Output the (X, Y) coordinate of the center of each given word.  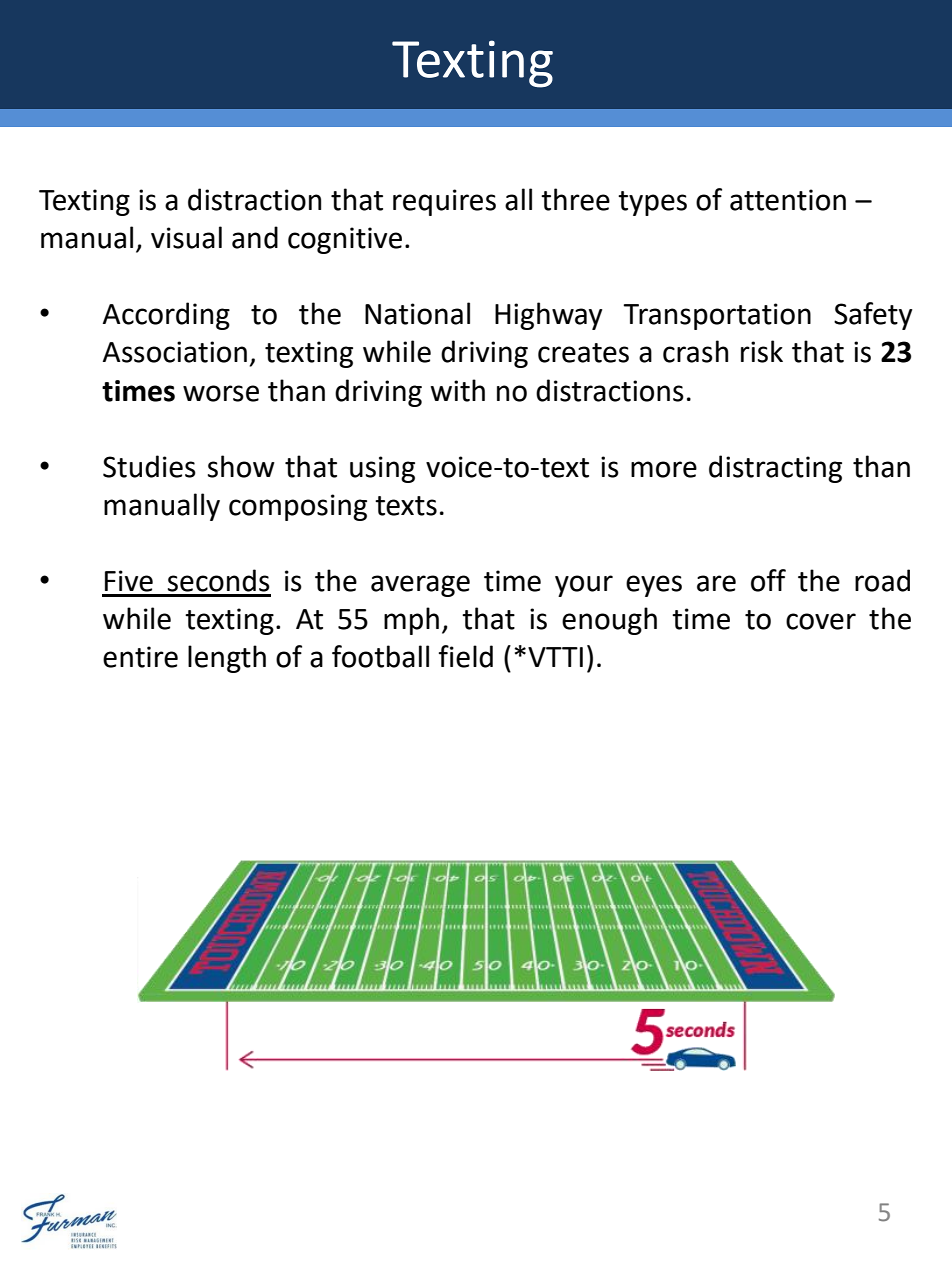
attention (788, 200)
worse (221, 393)
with (457, 390)
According (166, 316)
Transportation (717, 316)
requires (444, 202)
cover (821, 621)
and (255, 237)
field (466, 656)
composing (298, 507)
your (584, 586)
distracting (775, 469)
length (227, 659)
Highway (548, 316)
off (768, 580)
